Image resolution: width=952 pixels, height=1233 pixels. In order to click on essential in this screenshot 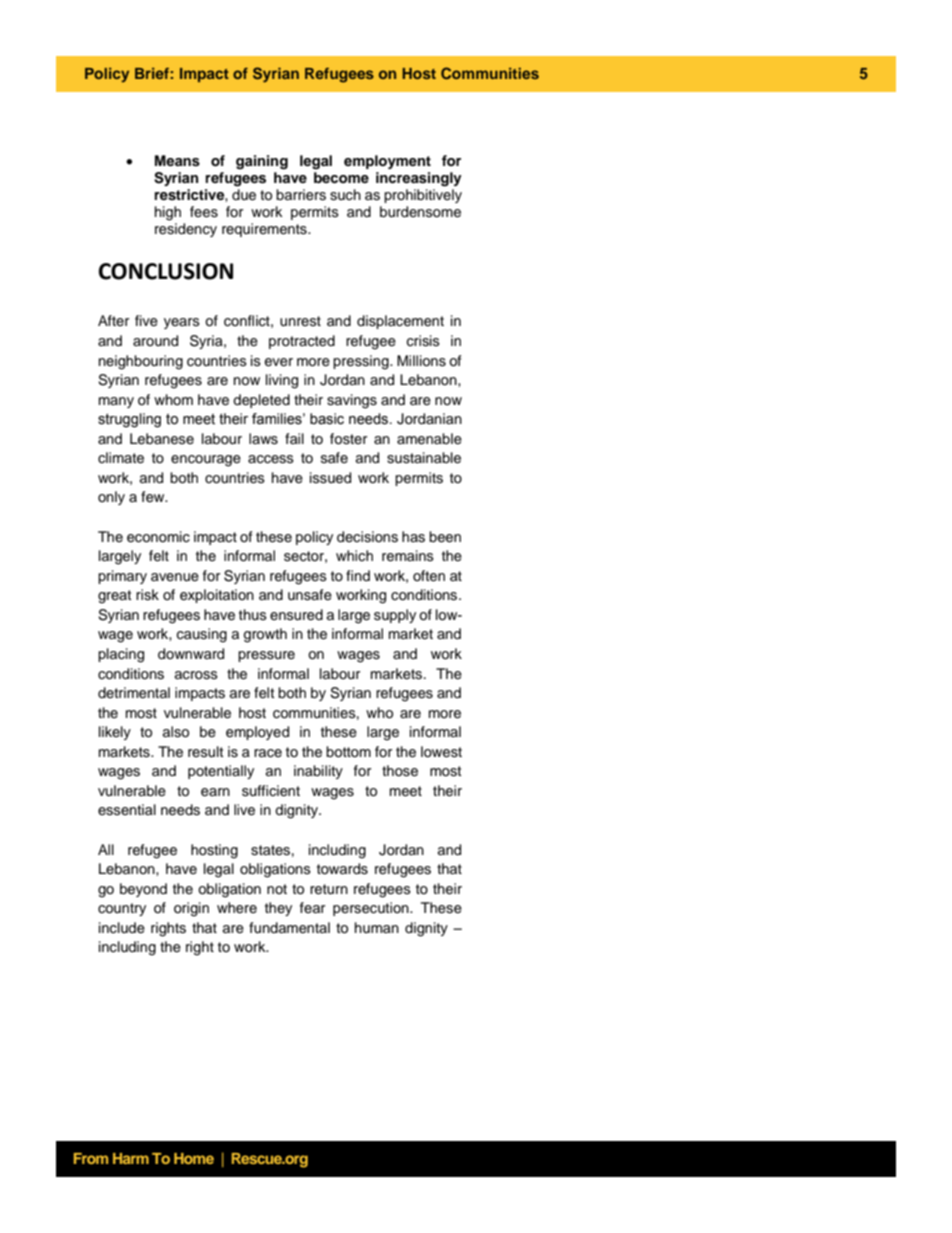, I will do `click(127, 810)`.
